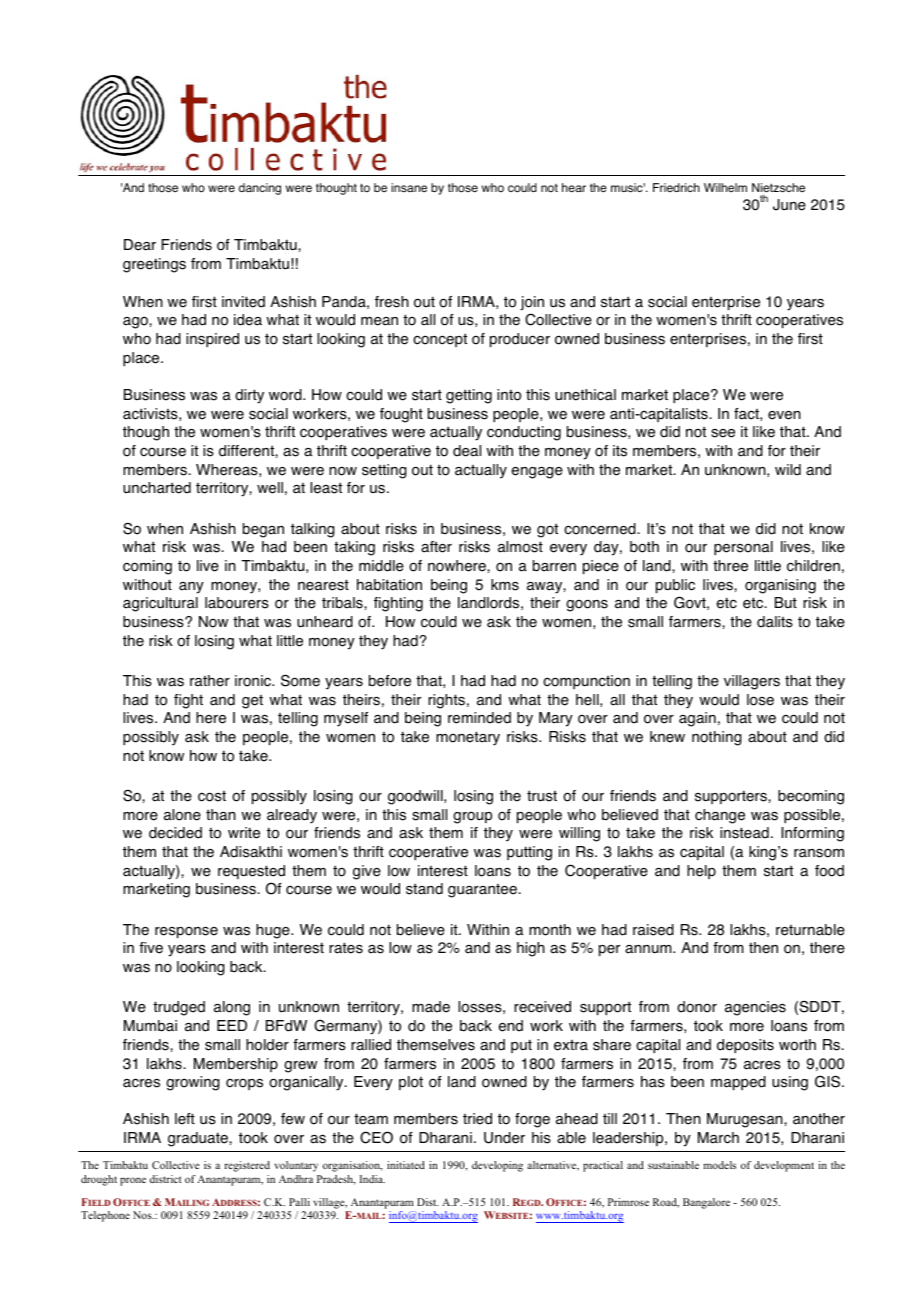 The image size is (924, 1308). What do you see at coordinates (725, 187) in the screenshot?
I see `Wilhelm` at bounding box center [725, 187].
